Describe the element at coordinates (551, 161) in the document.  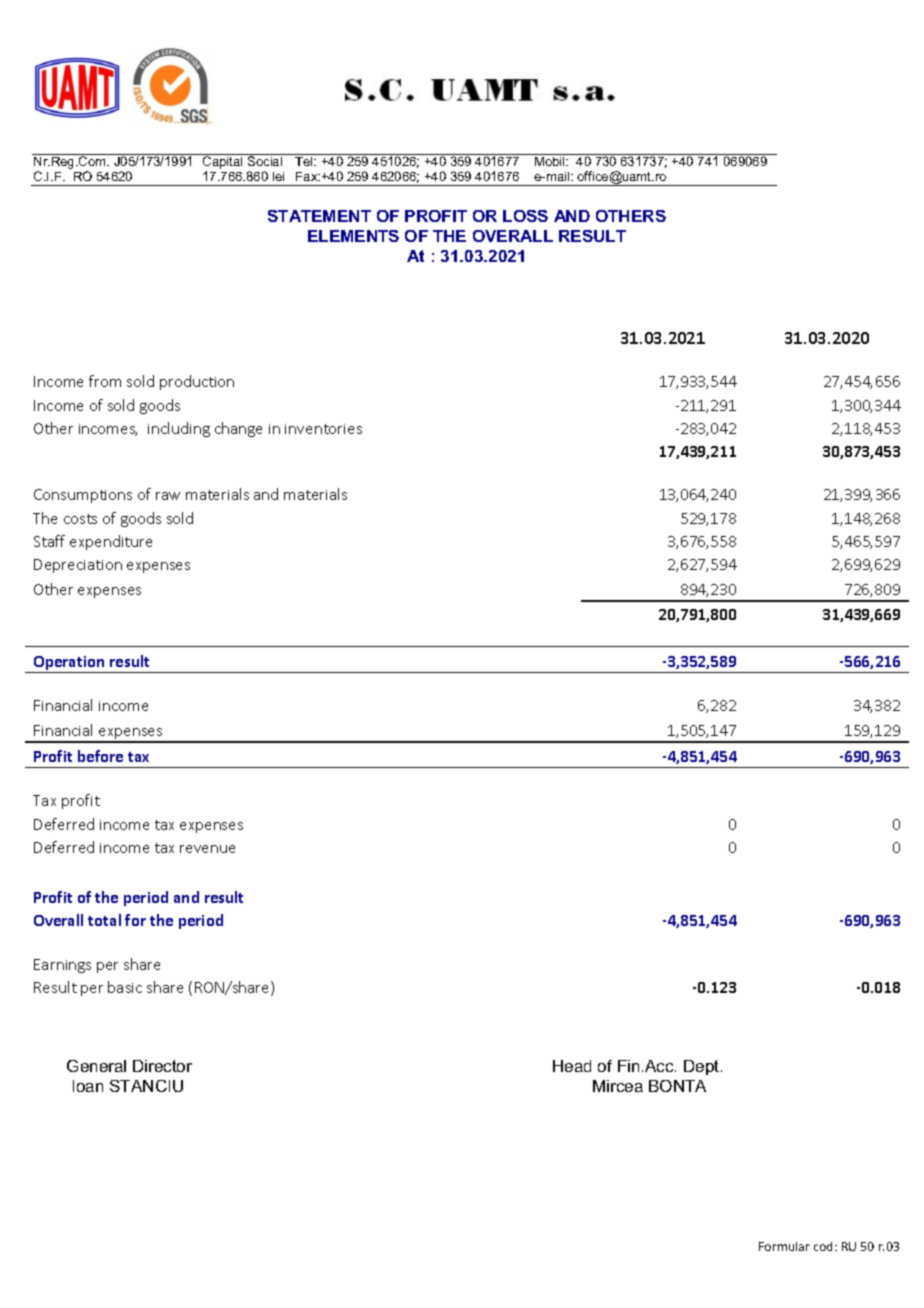
I see `Mobil` at that location.
